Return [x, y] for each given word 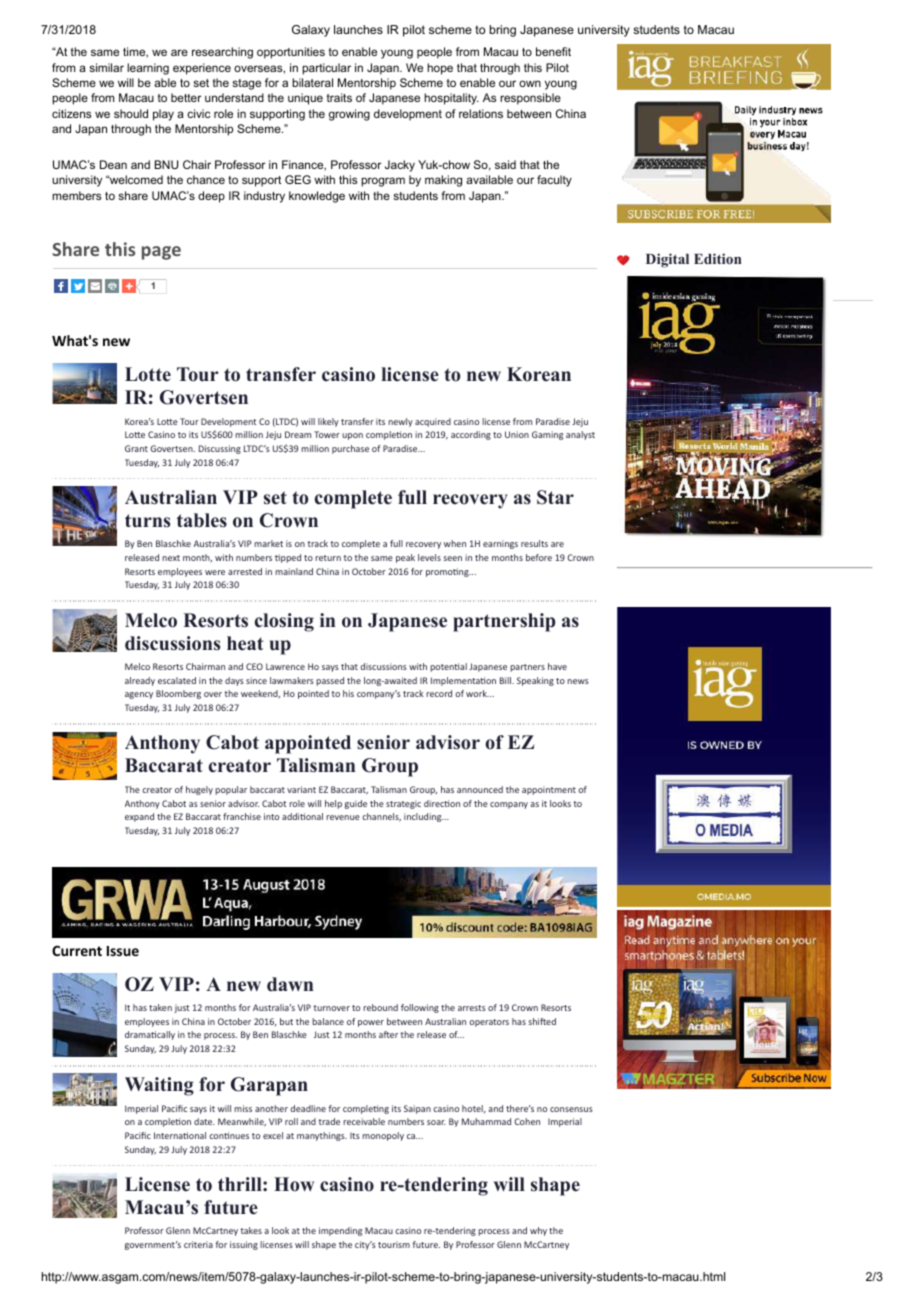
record [439, 693]
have [557, 666]
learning [148, 69]
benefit [553, 51]
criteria [198, 1244]
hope [440, 69]
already [140, 681]
